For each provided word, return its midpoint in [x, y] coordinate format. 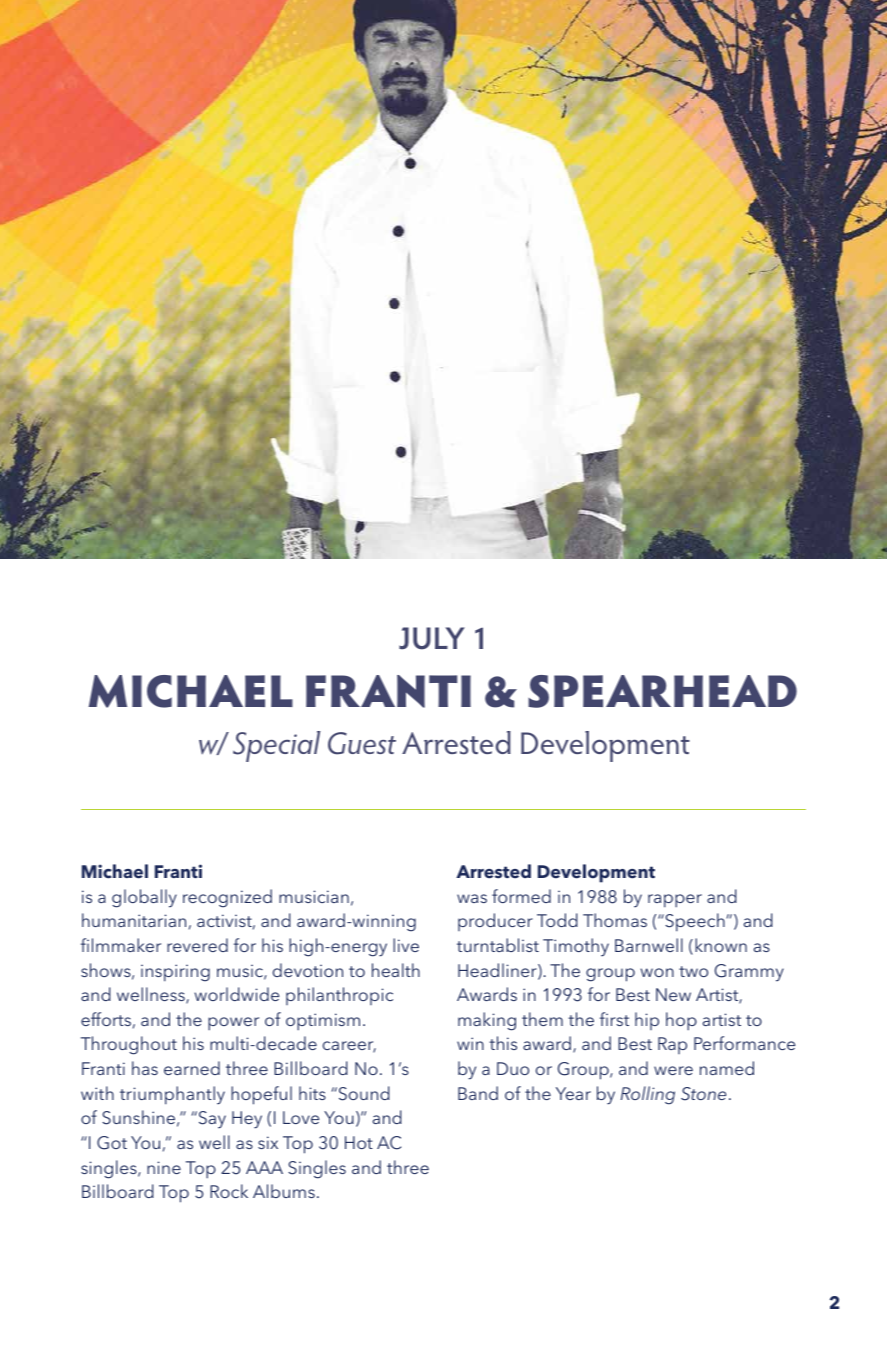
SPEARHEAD [662, 691]
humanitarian [134, 920]
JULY [432, 638]
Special [277, 746]
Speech [694, 922]
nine [164, 1167]
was [472, 898]
